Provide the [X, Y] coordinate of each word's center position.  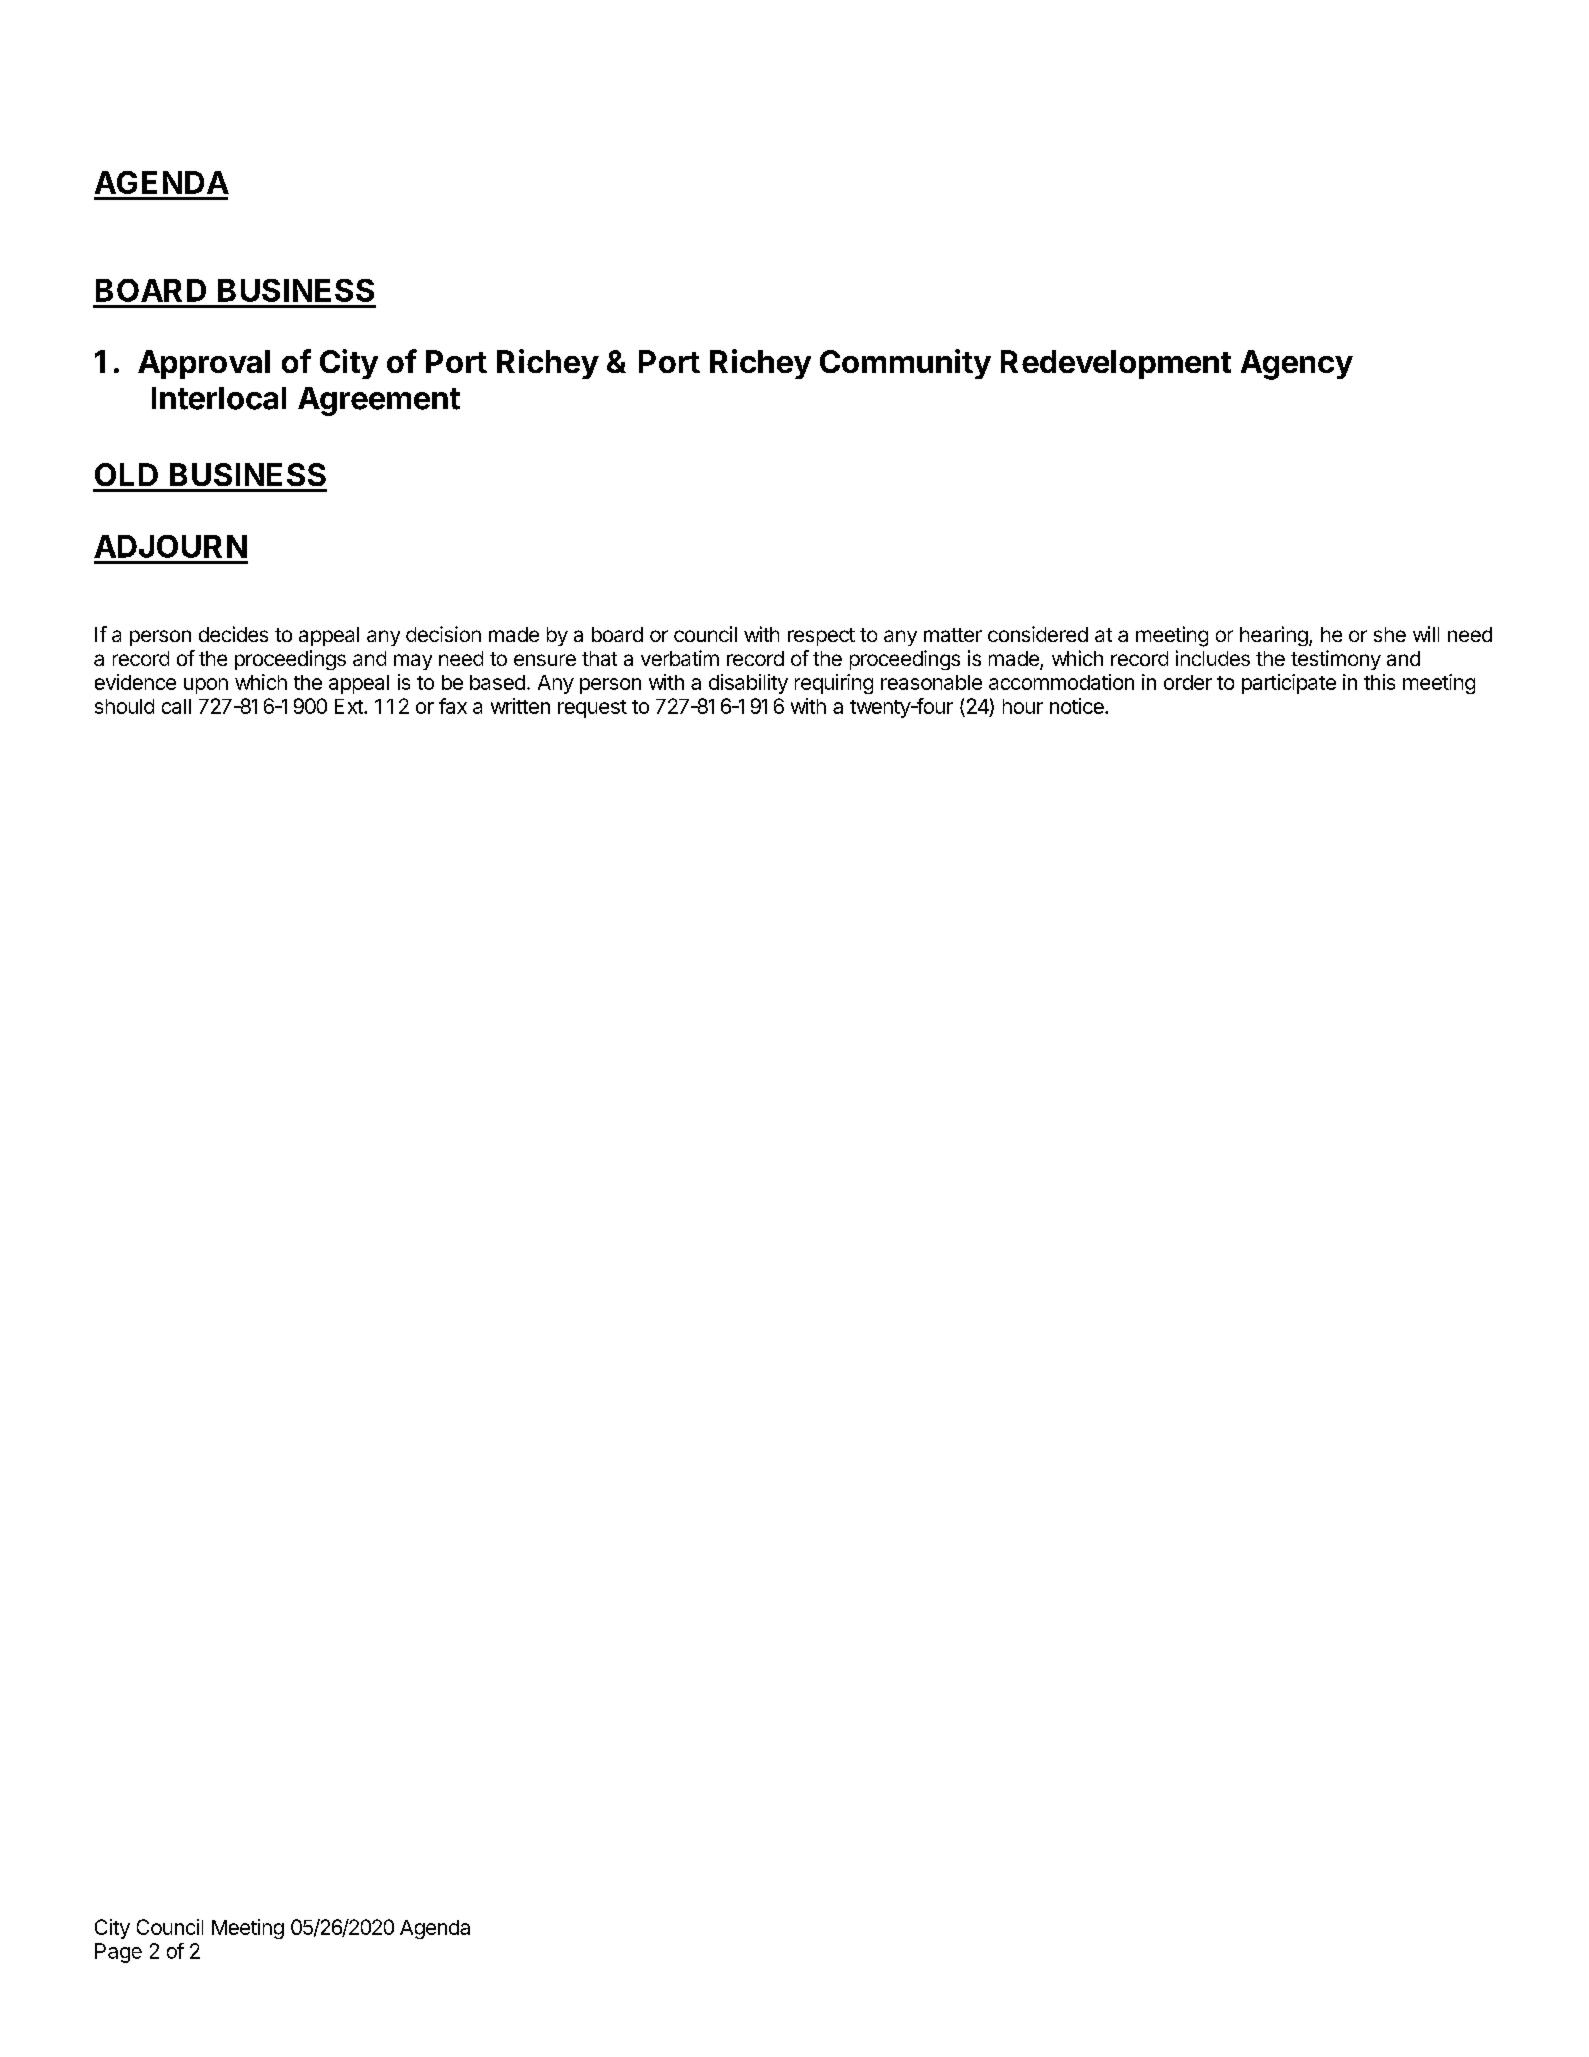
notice [1078, 706]
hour [1023, 706]
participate [1289, 684]
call [176, 706]
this [1379, 682]
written [520, 706]
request [592, 709]
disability [748, 684]
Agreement [379, 401]
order [1188, 682]
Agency [1297, 365]
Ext [350, 706]
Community [905, 364]
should [124, 706]
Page [118, 1953]
